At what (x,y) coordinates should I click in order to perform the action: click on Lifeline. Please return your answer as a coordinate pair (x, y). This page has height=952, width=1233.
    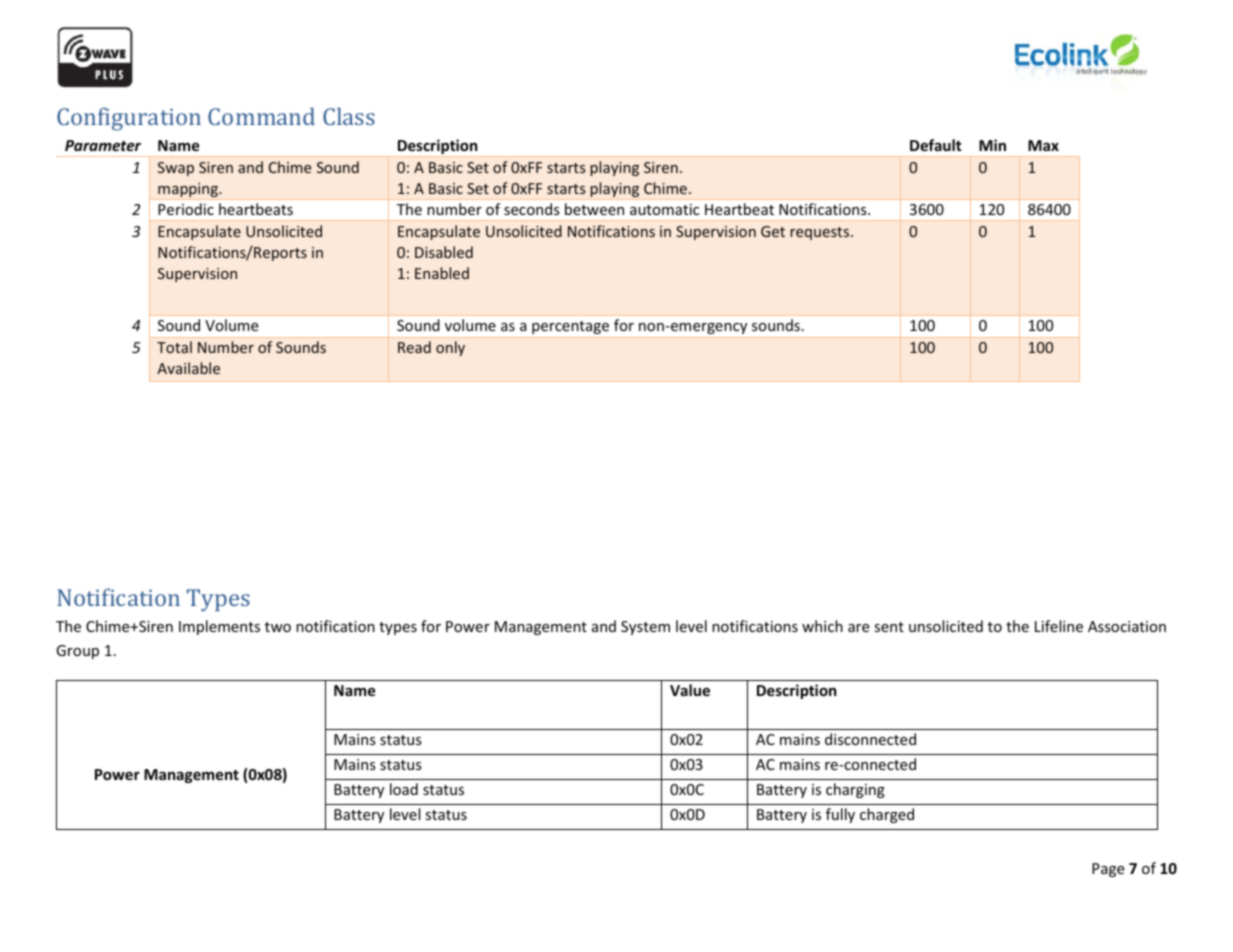
    Looking at the image, I should click on (1059, 626).
